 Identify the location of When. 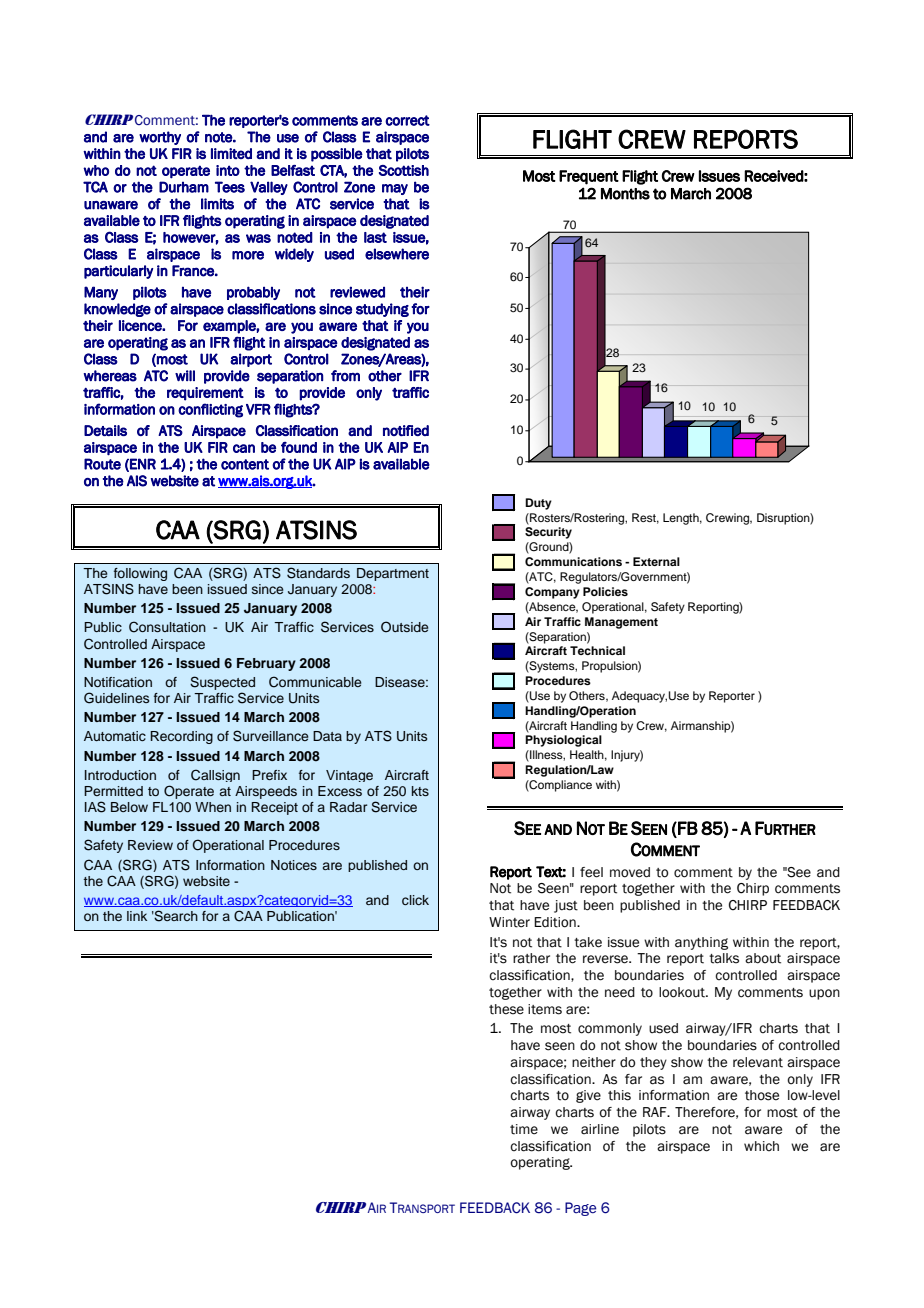
(213, 807).
